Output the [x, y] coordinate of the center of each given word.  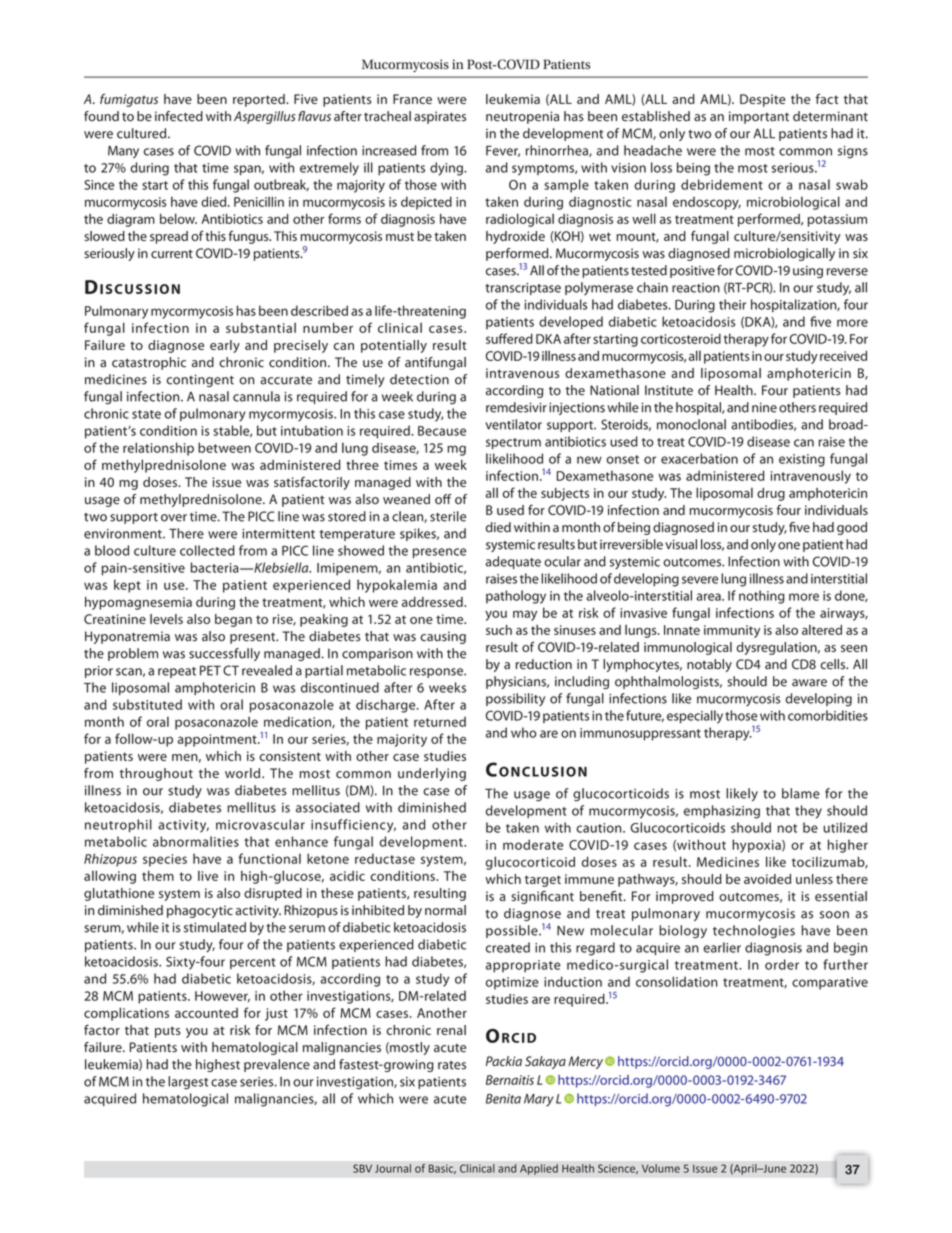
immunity [732, 631]
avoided [767, 879]
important [759, 117]
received [843, 356]
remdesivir [516, 407]
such [499, 630]
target [543, 881]
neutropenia [522, 117]
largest [188, 1083]
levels [166, 619]
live [208, 876]
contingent [200, 380]
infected [179, 116]
